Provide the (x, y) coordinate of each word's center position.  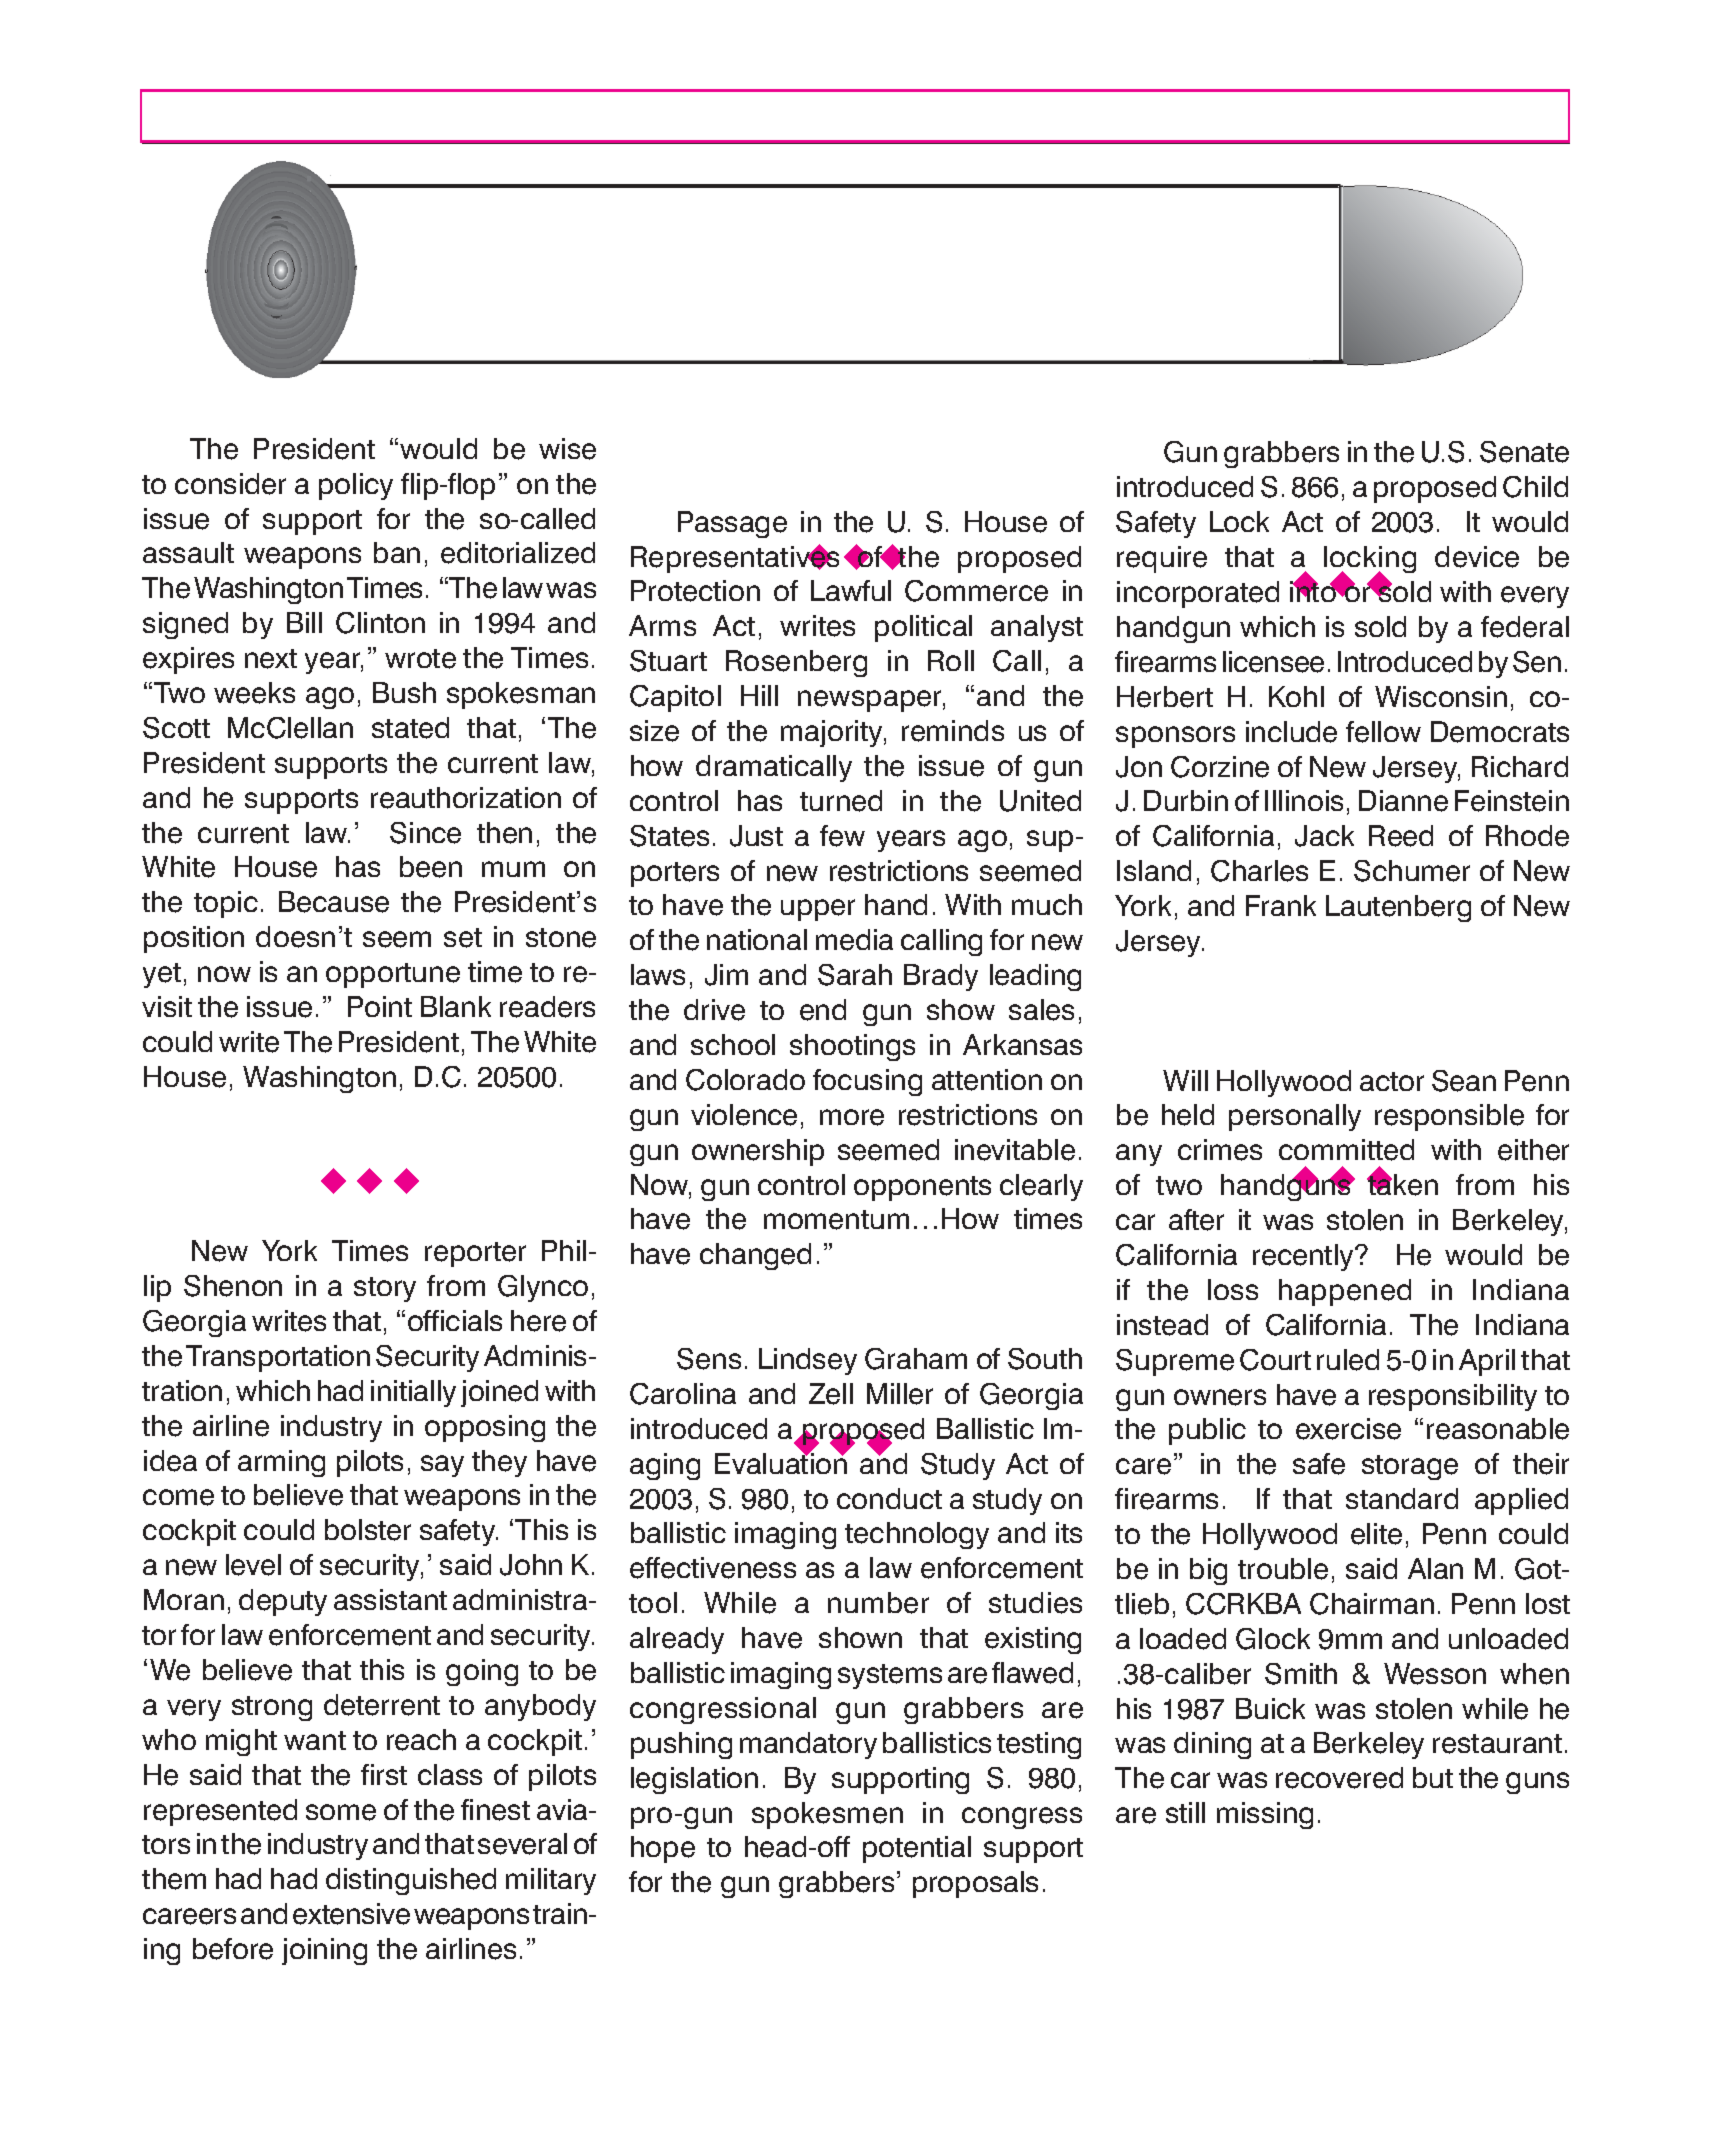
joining (324, 1951)
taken (1402, 1184)
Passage (732, 524)
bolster (368, 1530)
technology (917, 1535)
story (385, 1289)
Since (425, 833)
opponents (922, 1188)
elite (1376, 1534)
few (842, 836)
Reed (1401, 836)
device (1477, 557)
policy (356, 486)
